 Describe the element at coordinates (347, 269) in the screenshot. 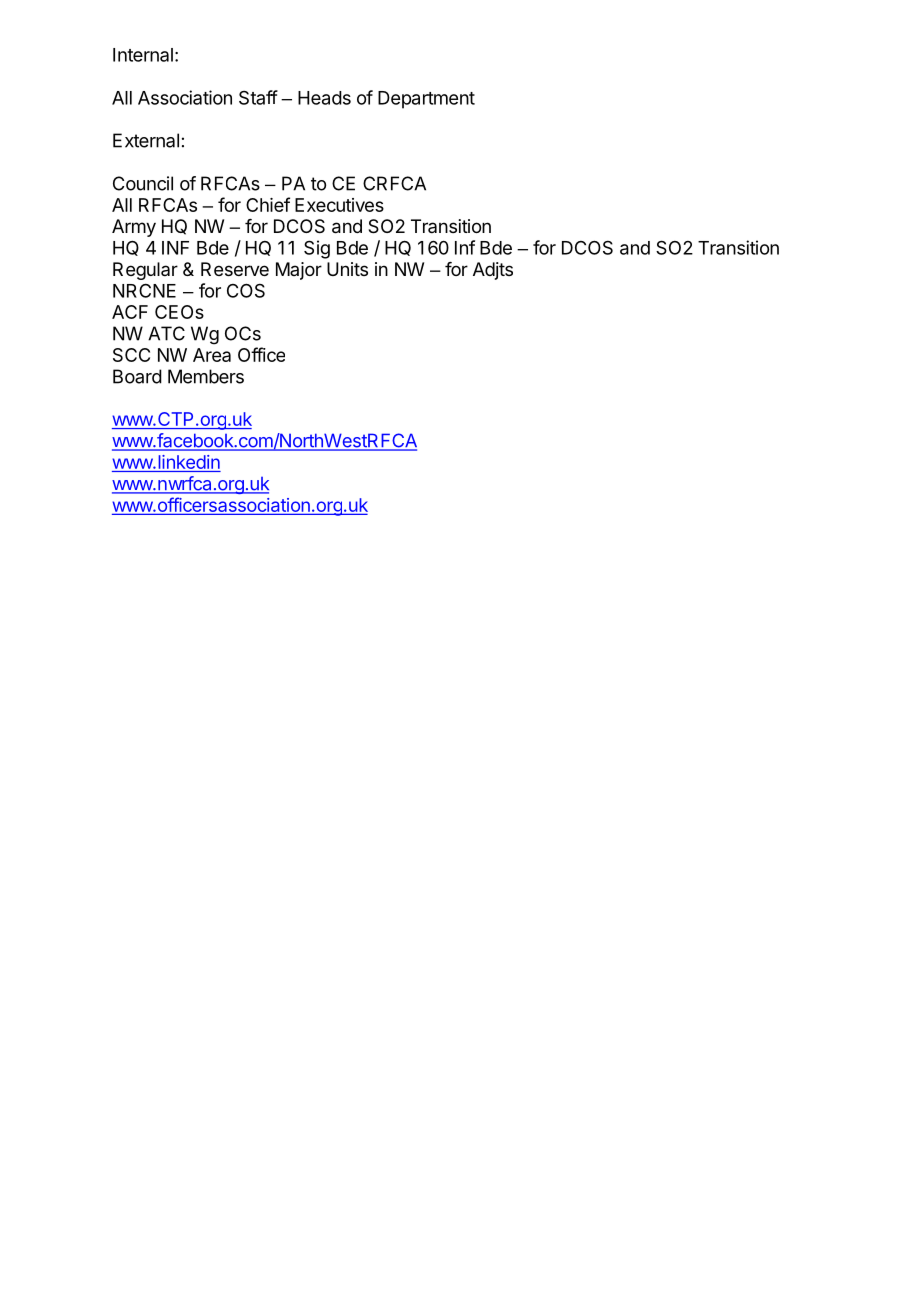

I see `Units` at that location.
